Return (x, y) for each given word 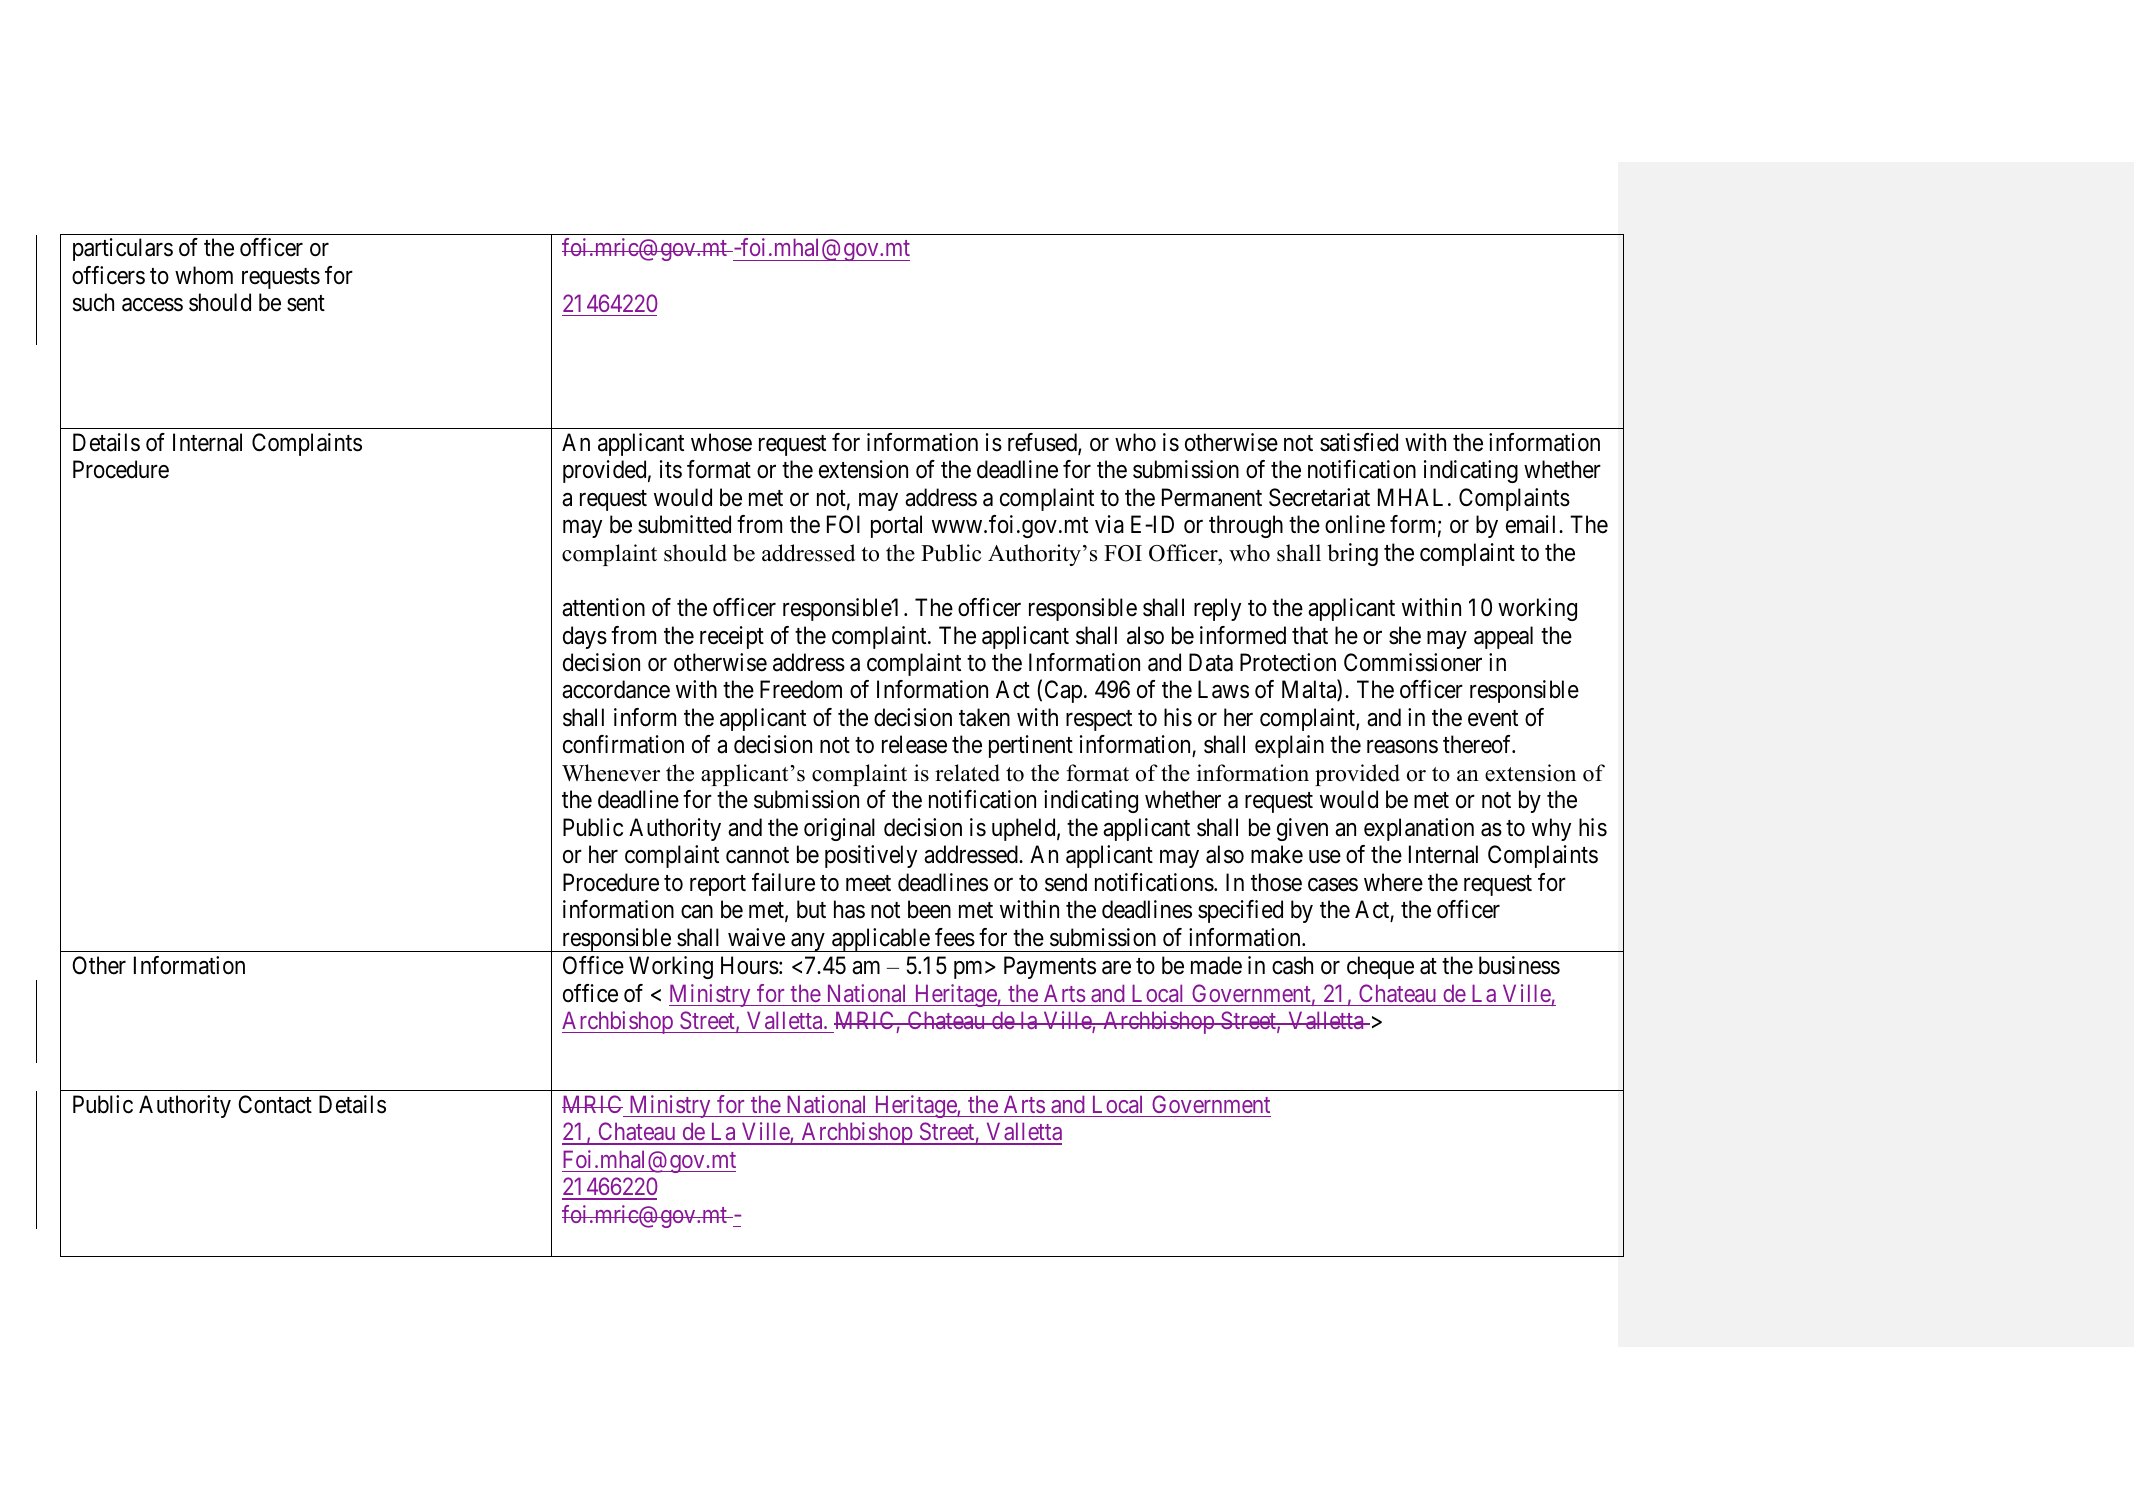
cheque (1380, 967)
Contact (275, 1104)
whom (204, 275)
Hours (750, 965)
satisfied (1359, 442)
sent (306, 304)
